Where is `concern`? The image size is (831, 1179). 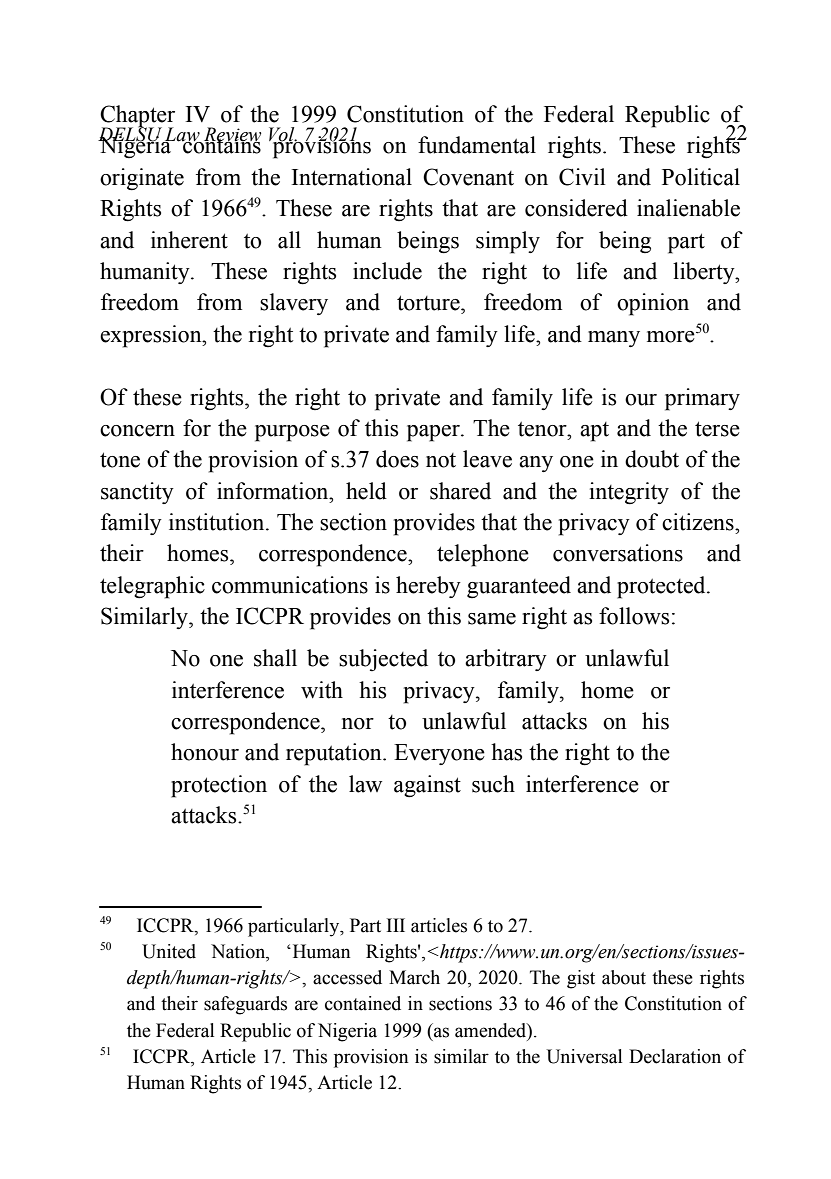 concern is located at coordinates (137, 431).
